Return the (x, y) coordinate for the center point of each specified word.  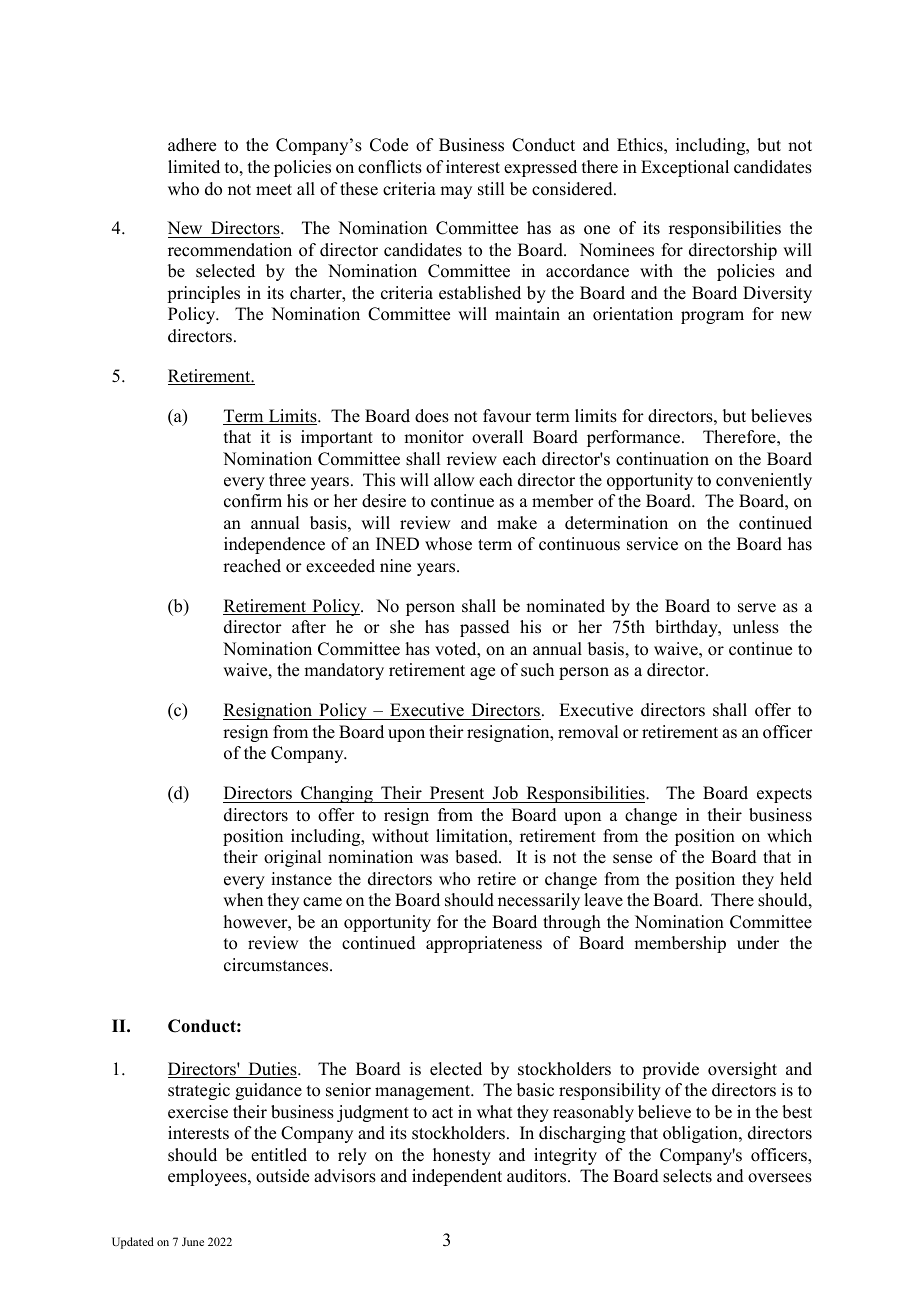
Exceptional (685, 168)
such (537, 670)
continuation (662, 459)
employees (208, 1177)
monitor (434, 437)
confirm (253, 501)
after (309, 627)
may (456, 192)
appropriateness (484, 944)
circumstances (277, 965)
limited (194, 167)
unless (756, 627)
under (758, 943)
